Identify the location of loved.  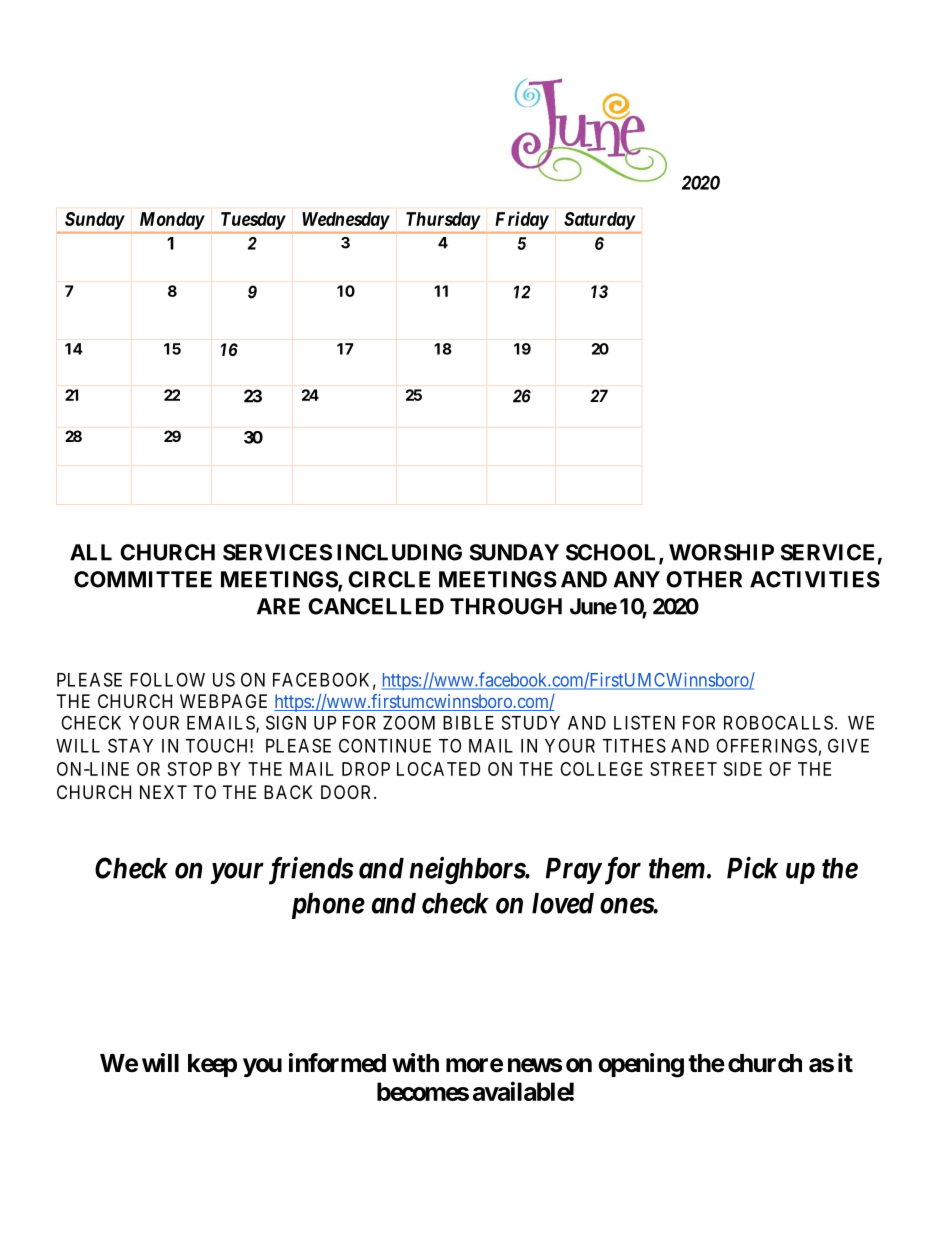
(563, 903).
